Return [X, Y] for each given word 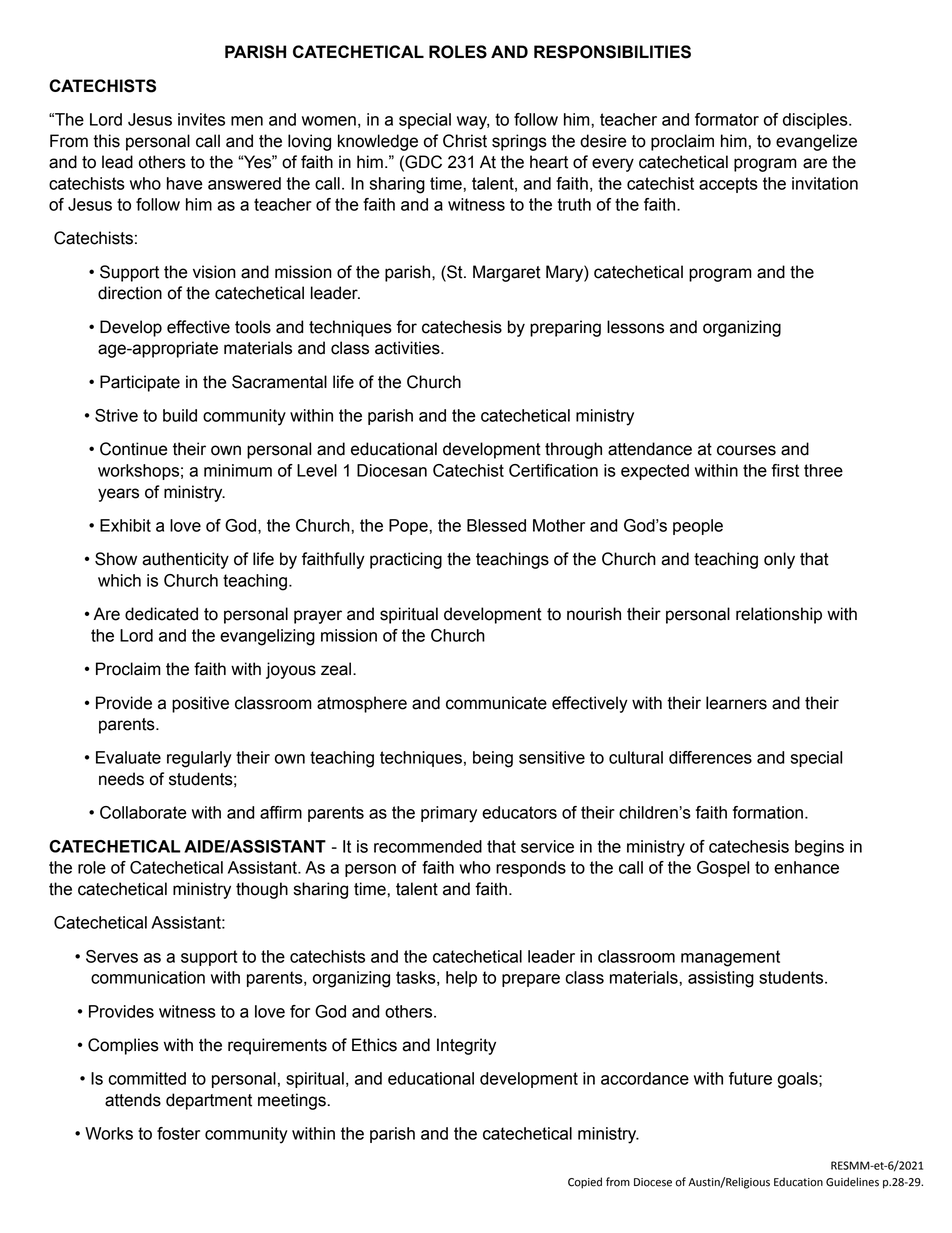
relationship [779, 615]
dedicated [161, 614]
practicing [406, 560]
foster [178, 1133]
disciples [816, 121]
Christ [465, 141]
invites [201, 119]
